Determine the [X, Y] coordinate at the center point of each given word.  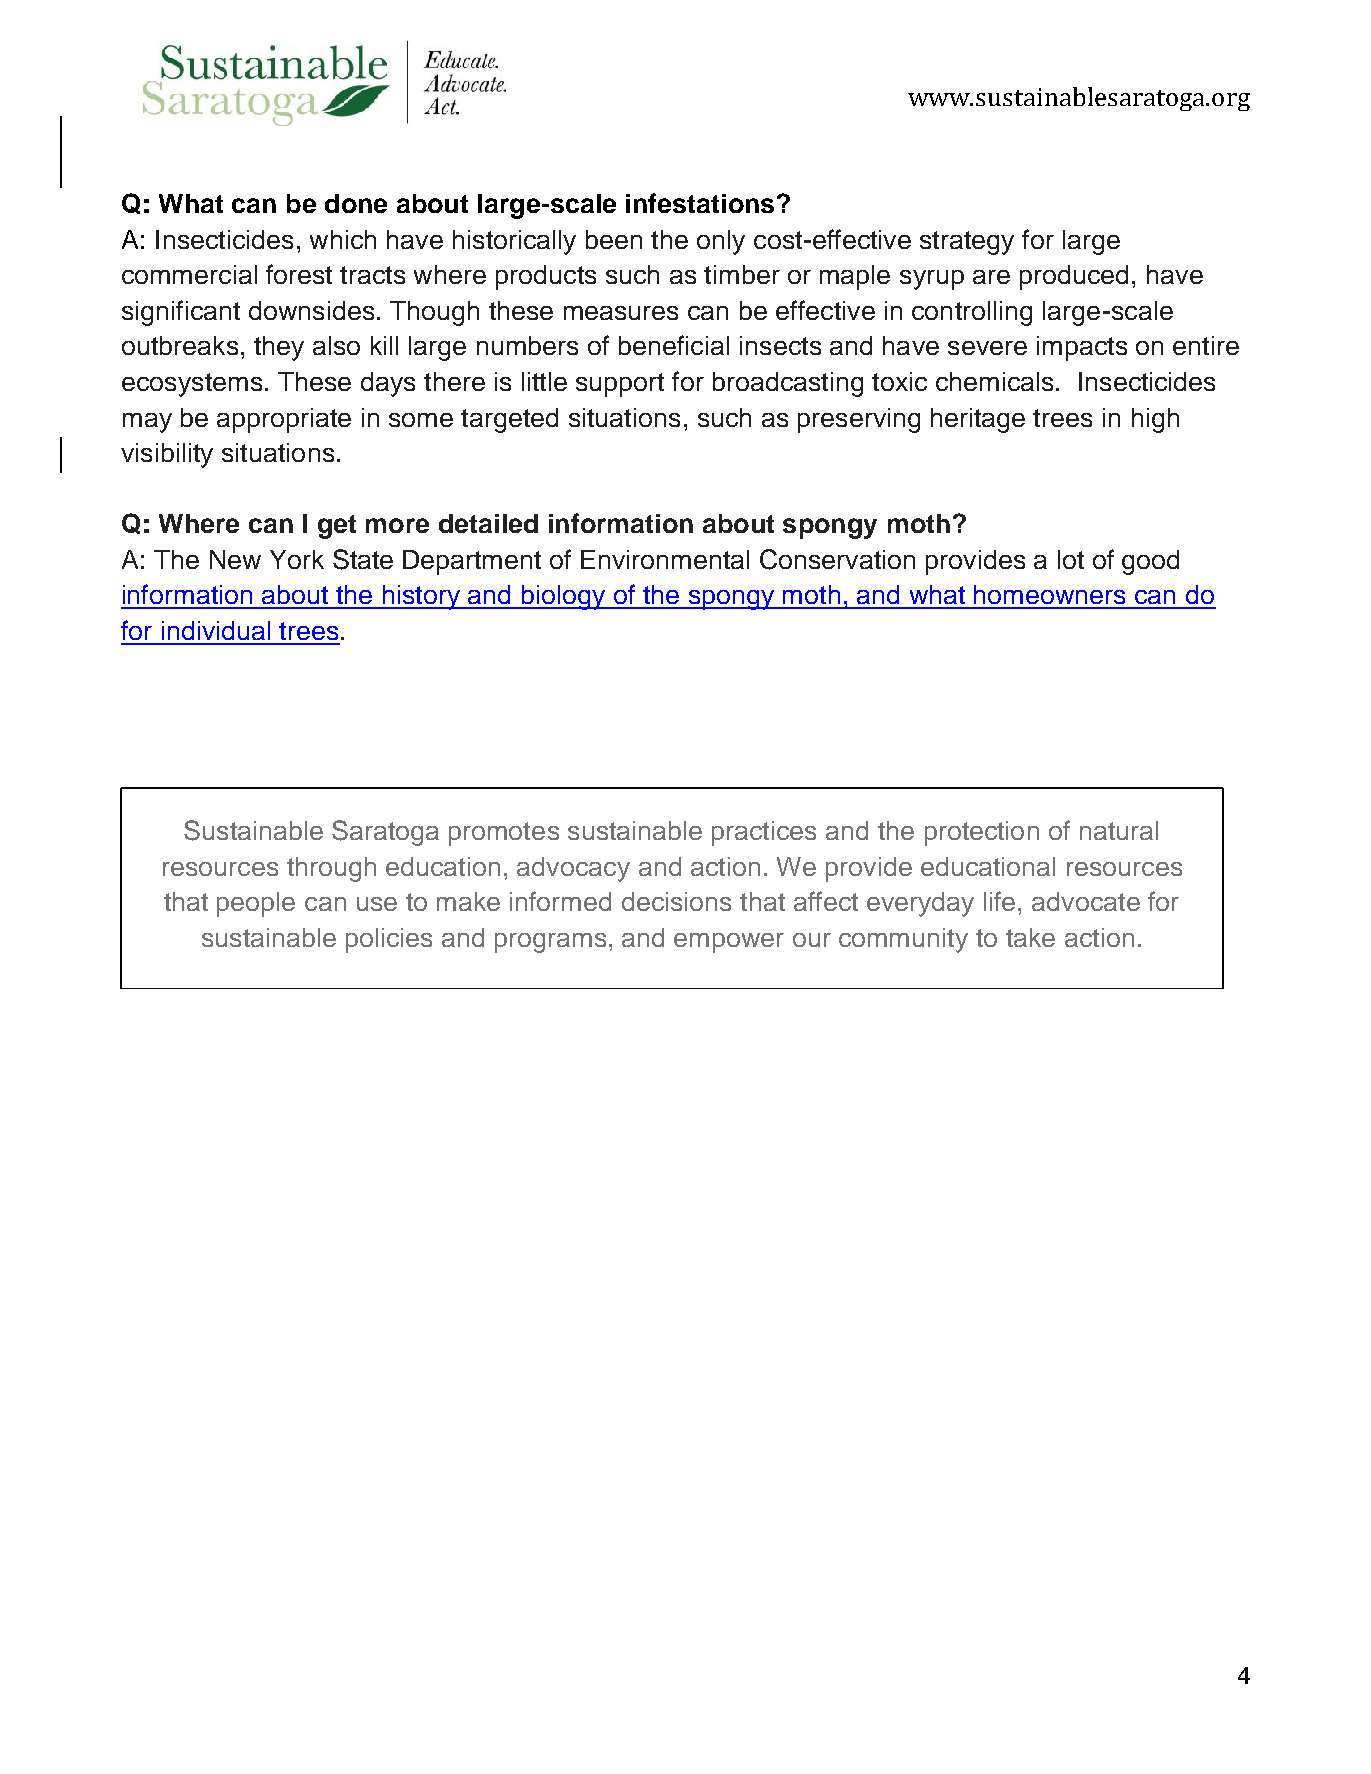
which [343, 239]
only [721, 242]
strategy [967, 243]
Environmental [665, 559]
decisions [676, 901]
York [297, 559]
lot [1071, 559]
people [256, 904]
